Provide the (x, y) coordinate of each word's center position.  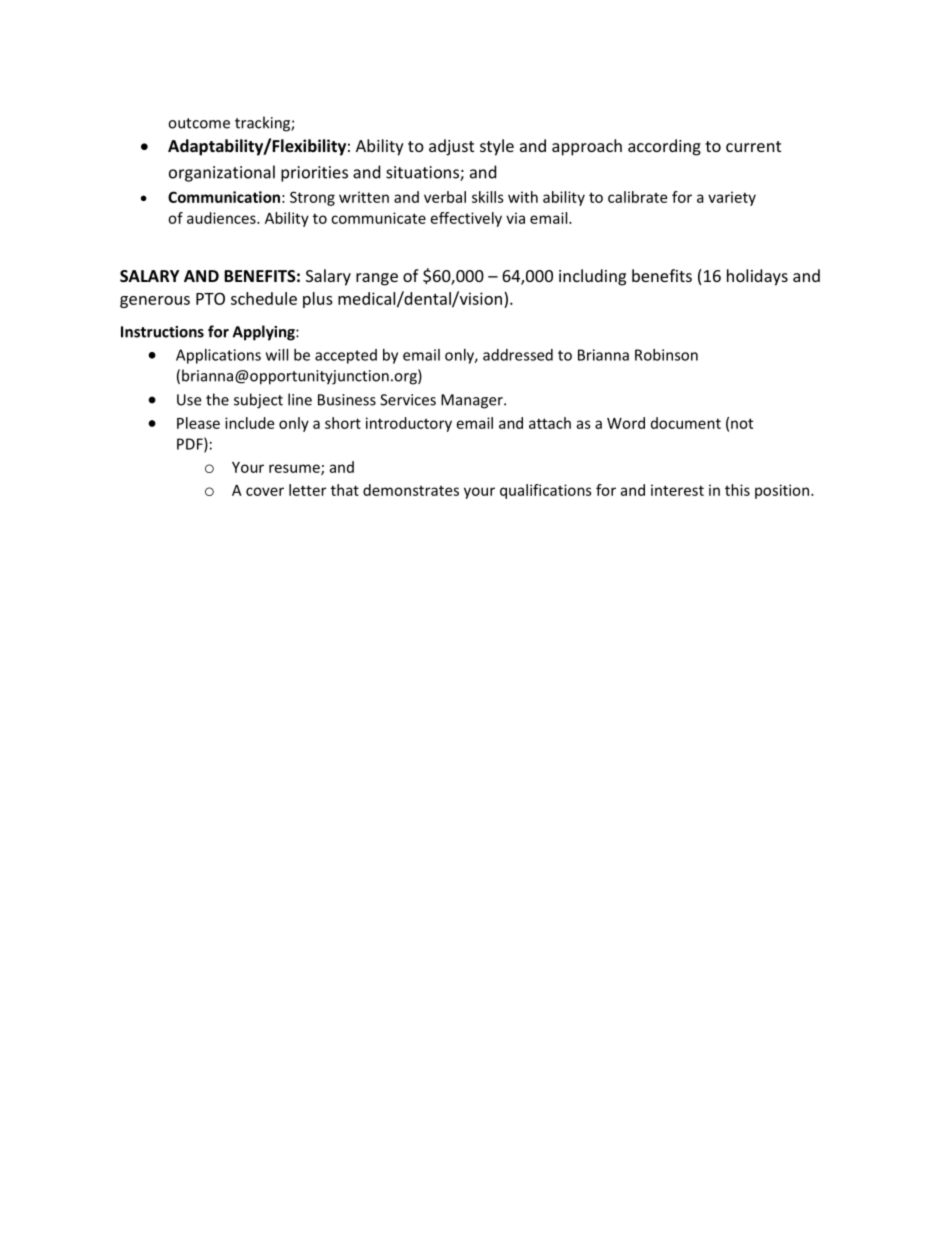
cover (265, 491)
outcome (199, 123)
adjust (451, 147)
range (377, 279)
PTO (210, 298)
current (753, 146)
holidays (757, 277)
